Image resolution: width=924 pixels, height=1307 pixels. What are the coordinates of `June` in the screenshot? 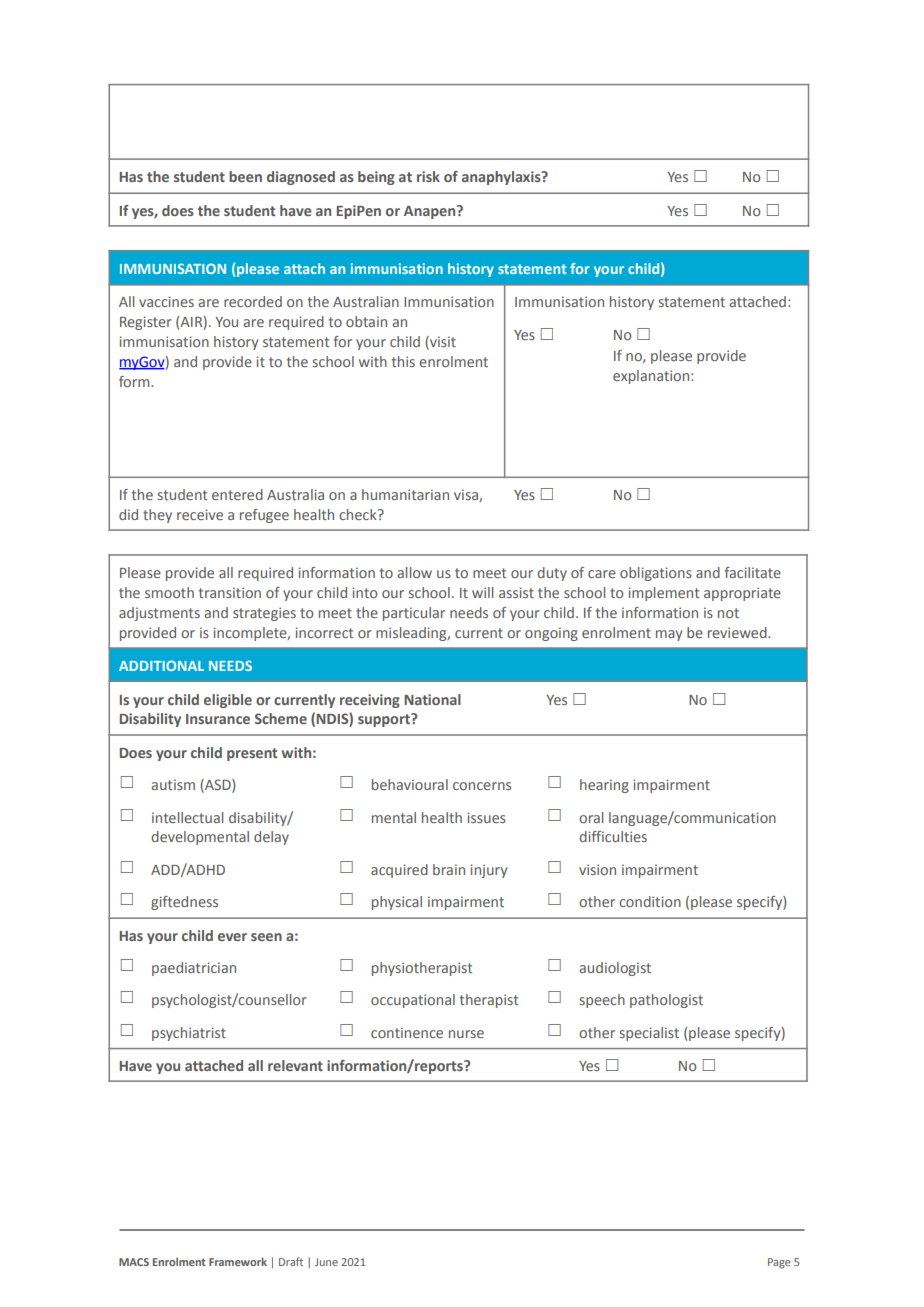 It's located at (326, 1262).
